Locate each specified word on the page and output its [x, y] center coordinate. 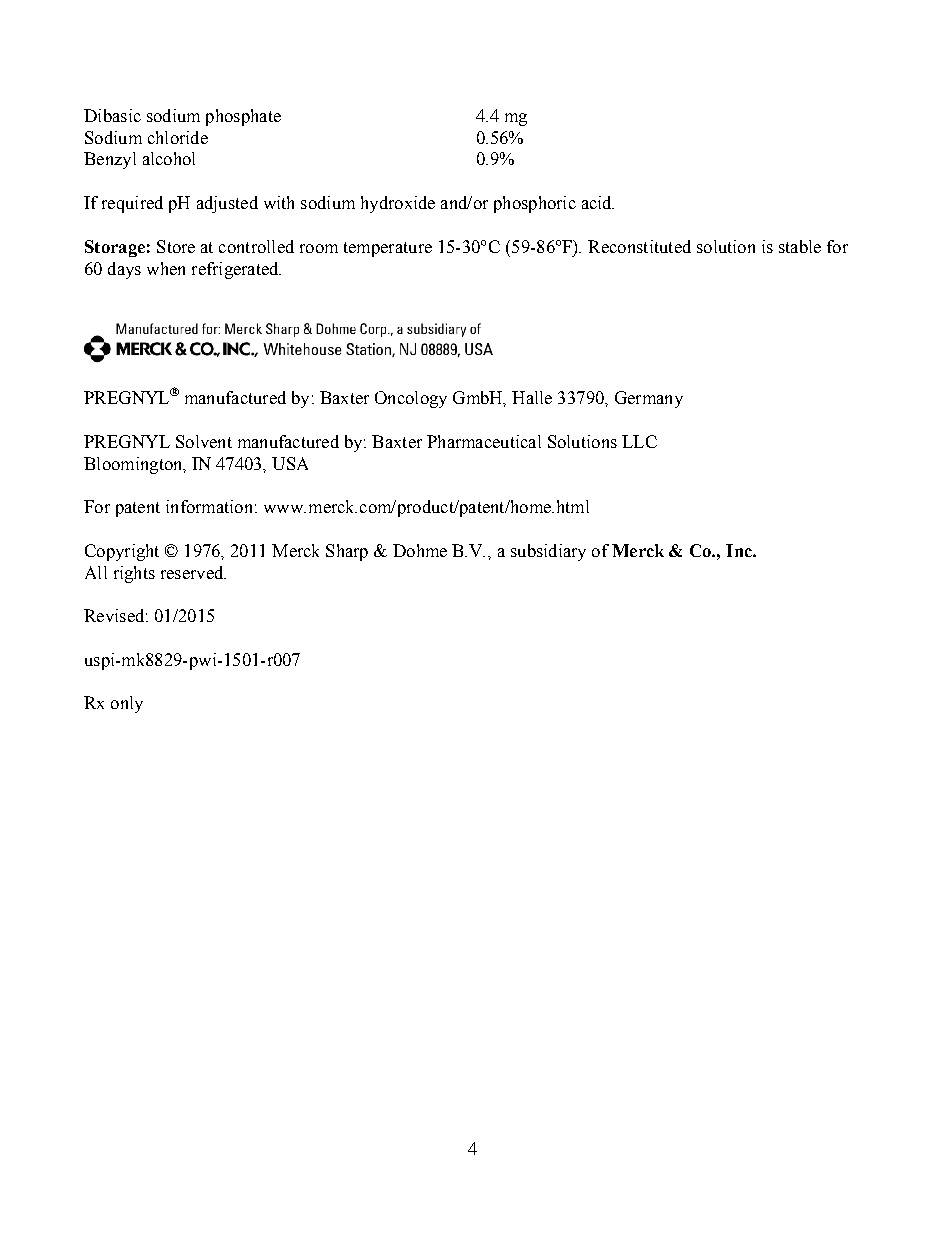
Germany [649, 399]
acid [598, 202]
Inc [740, 550]
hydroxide [398, 204]
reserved [193, 572]
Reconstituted [639, 246]
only [127, 704]
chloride [178, 137]
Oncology [411, 399]
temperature [388, 249]
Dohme [420, 550]
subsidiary [548, 552]
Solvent [204, 441]
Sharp [347, 552]
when [166, 268]
